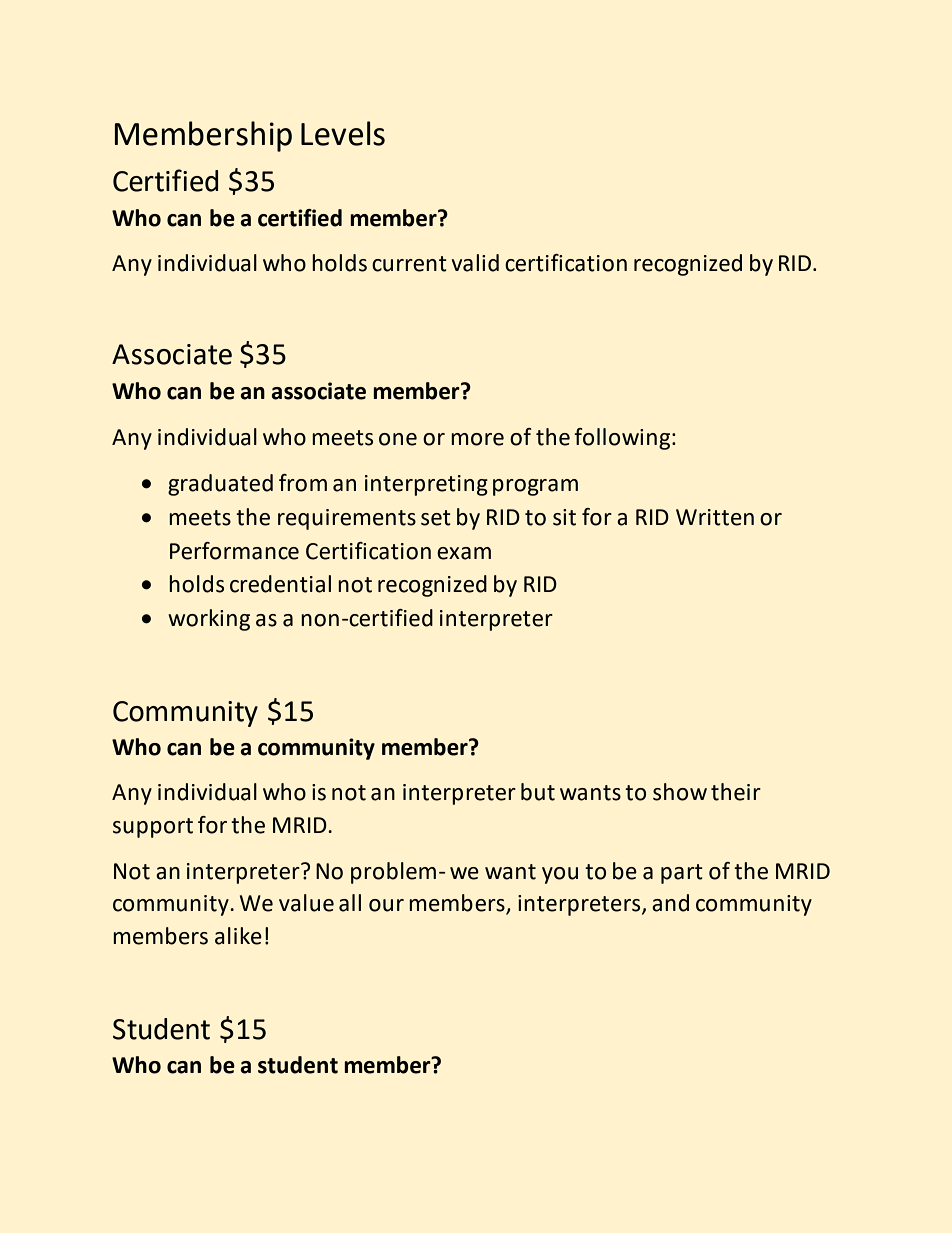 This screenshot has height=1233, width=952. What do you see at coordinates (238, 936) in the screenshot?
I see `alike` at bounding box center [238, 936].
